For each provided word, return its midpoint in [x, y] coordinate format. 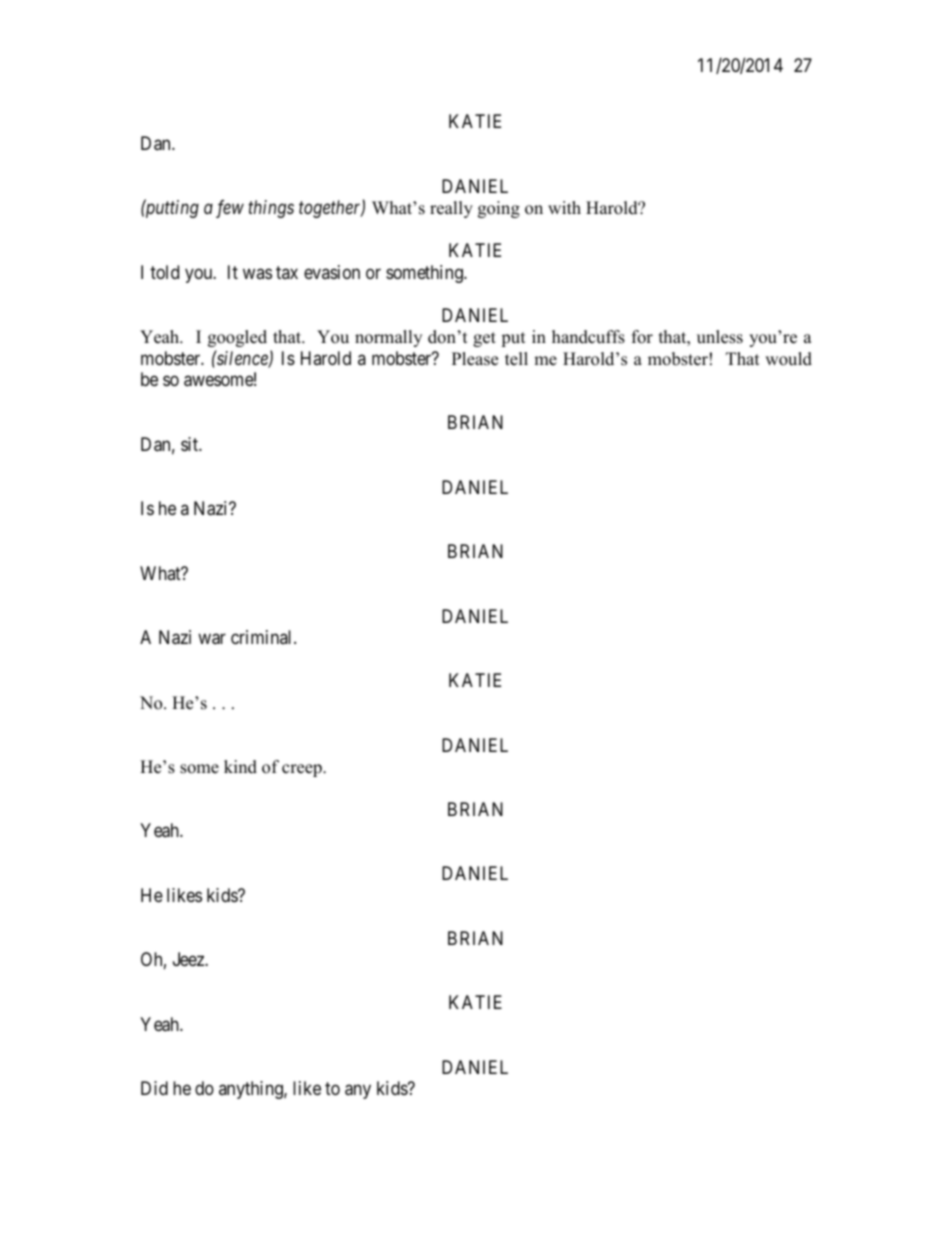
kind [240, 767]
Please [475, 359]
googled [237, 338]
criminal [263, 637]
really [451, 209]
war [212, 639]
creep [303, 770]
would [788, 359]
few [230, 209]
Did [154, 1088]
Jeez [189, 959]
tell [516, 359]
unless [720, 337]
